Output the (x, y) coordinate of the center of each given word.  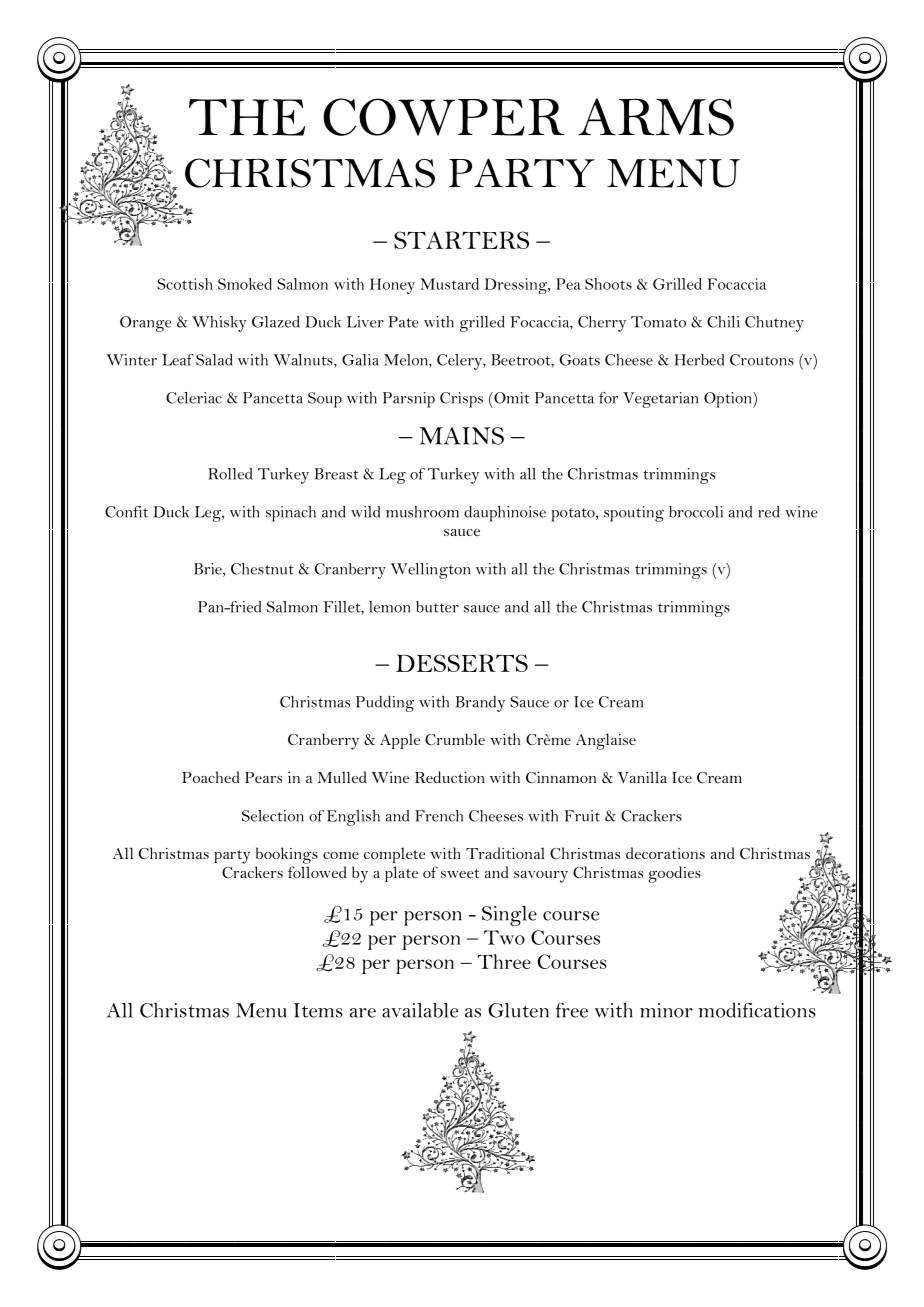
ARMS (656, 117)
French (439, 816)
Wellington (430, 571)
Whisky (219, 324)
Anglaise (606, 741)
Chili (723, 322)
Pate (404, 322)
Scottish (185, 284)
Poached (211, 777)
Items (318, 1010)
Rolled (230, 474)
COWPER (443, 117)
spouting (634, 514)
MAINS (461, 436)
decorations (665, 853)
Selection (273, 816)
